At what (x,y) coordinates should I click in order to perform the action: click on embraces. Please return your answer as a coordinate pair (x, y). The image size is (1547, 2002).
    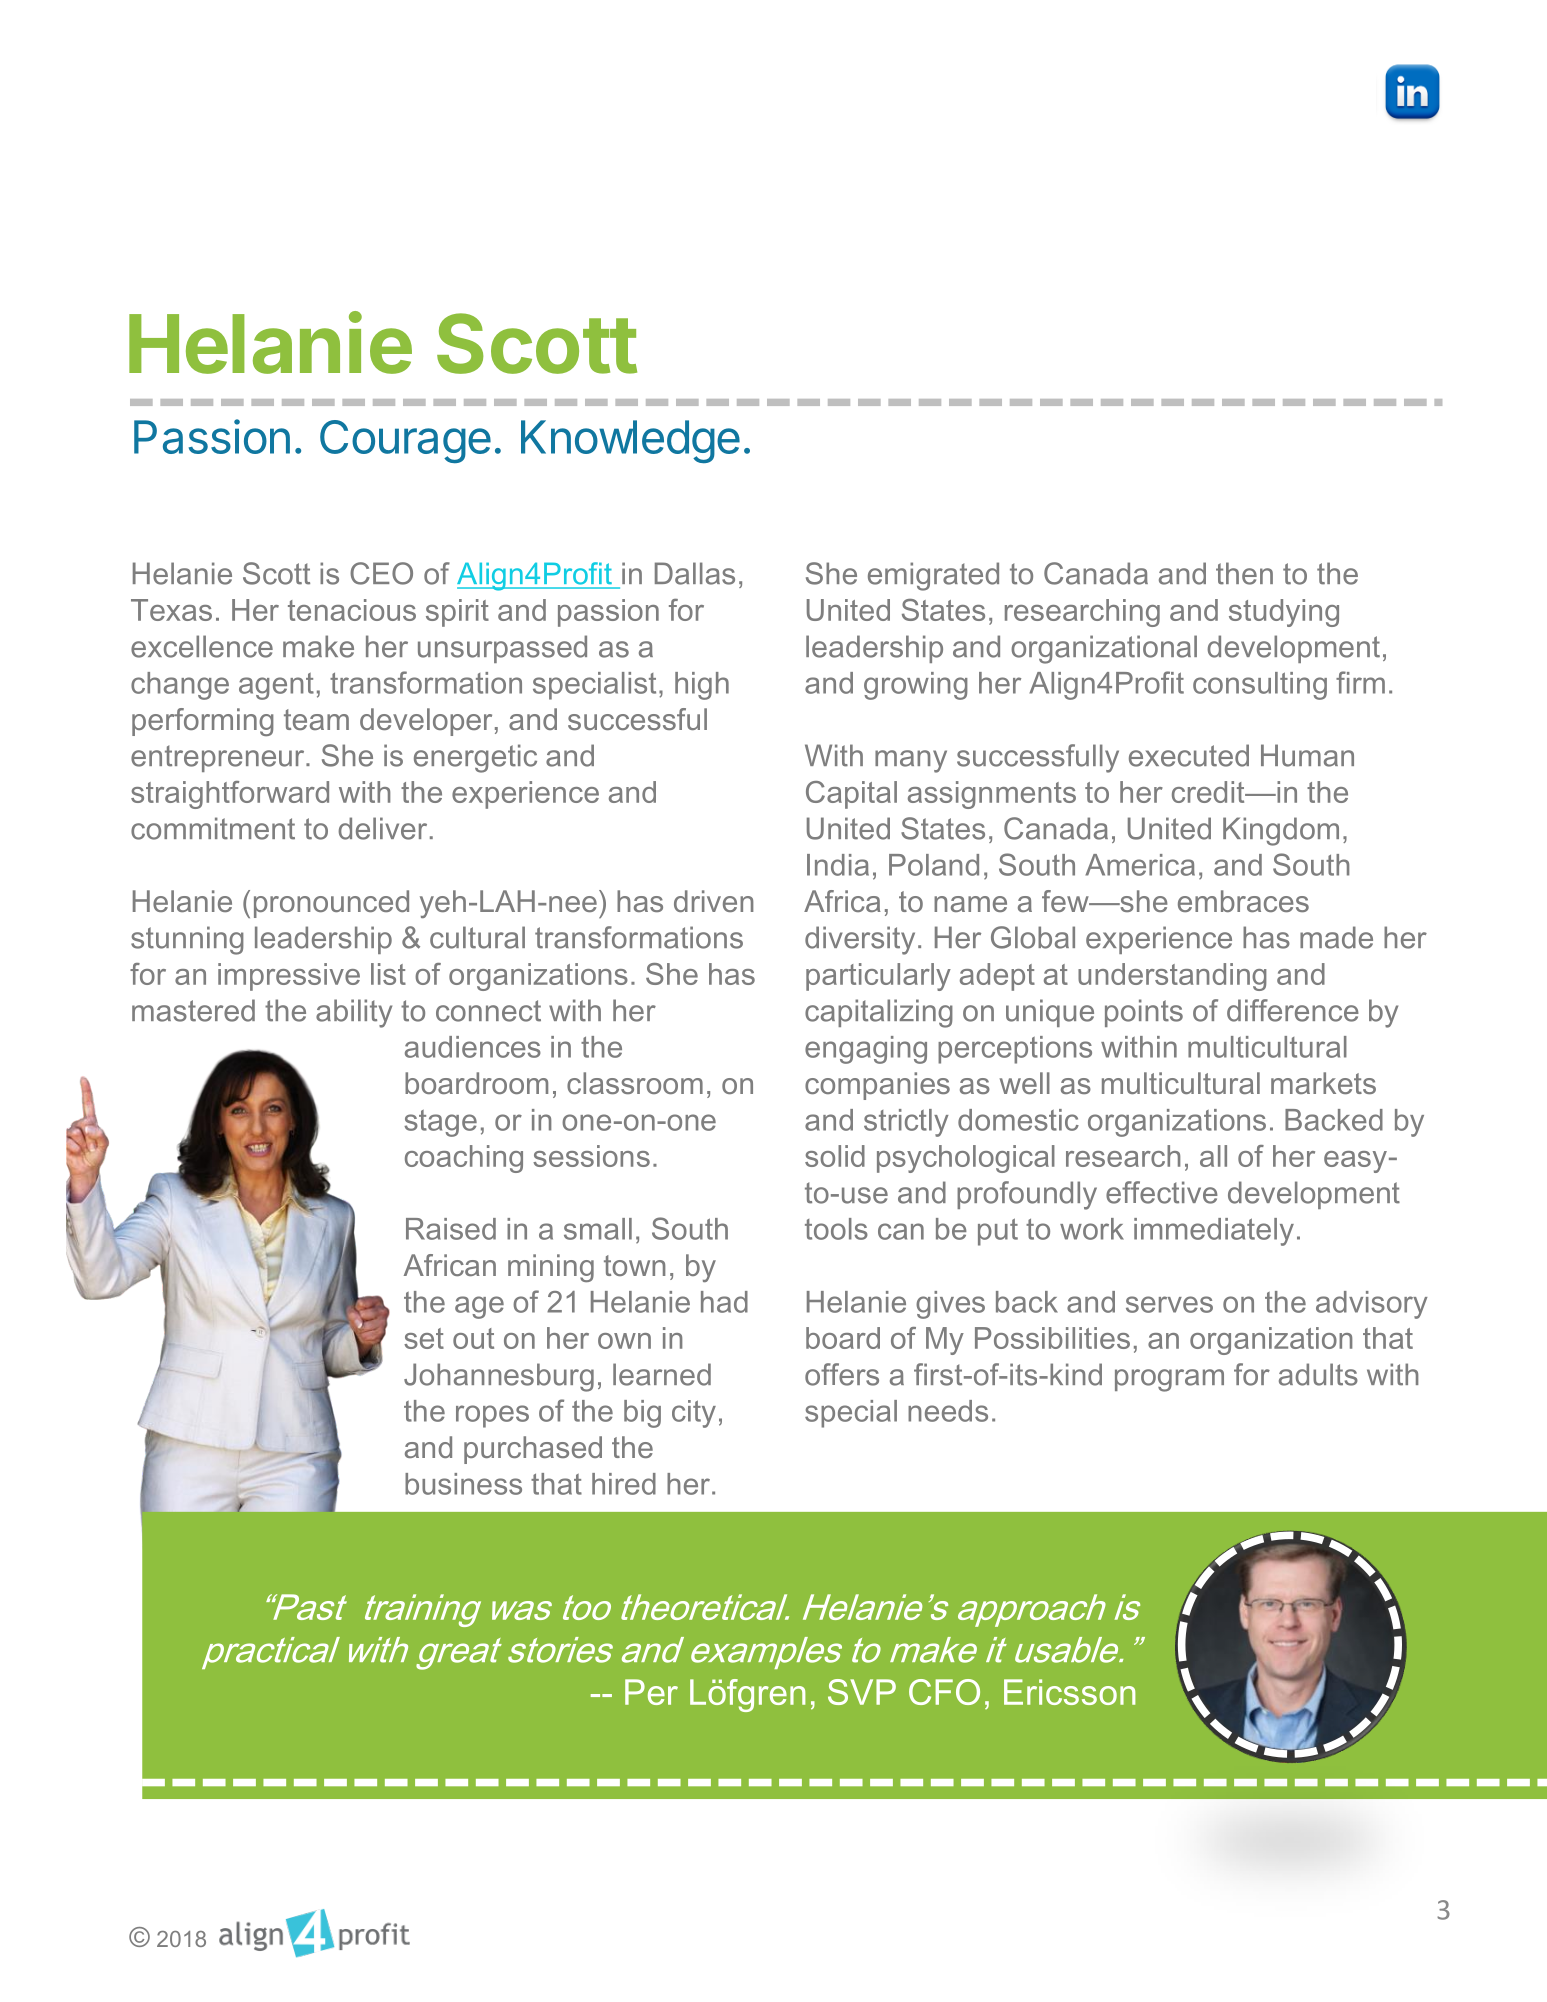
    Looking at the image, I should click on (1243, 901).
